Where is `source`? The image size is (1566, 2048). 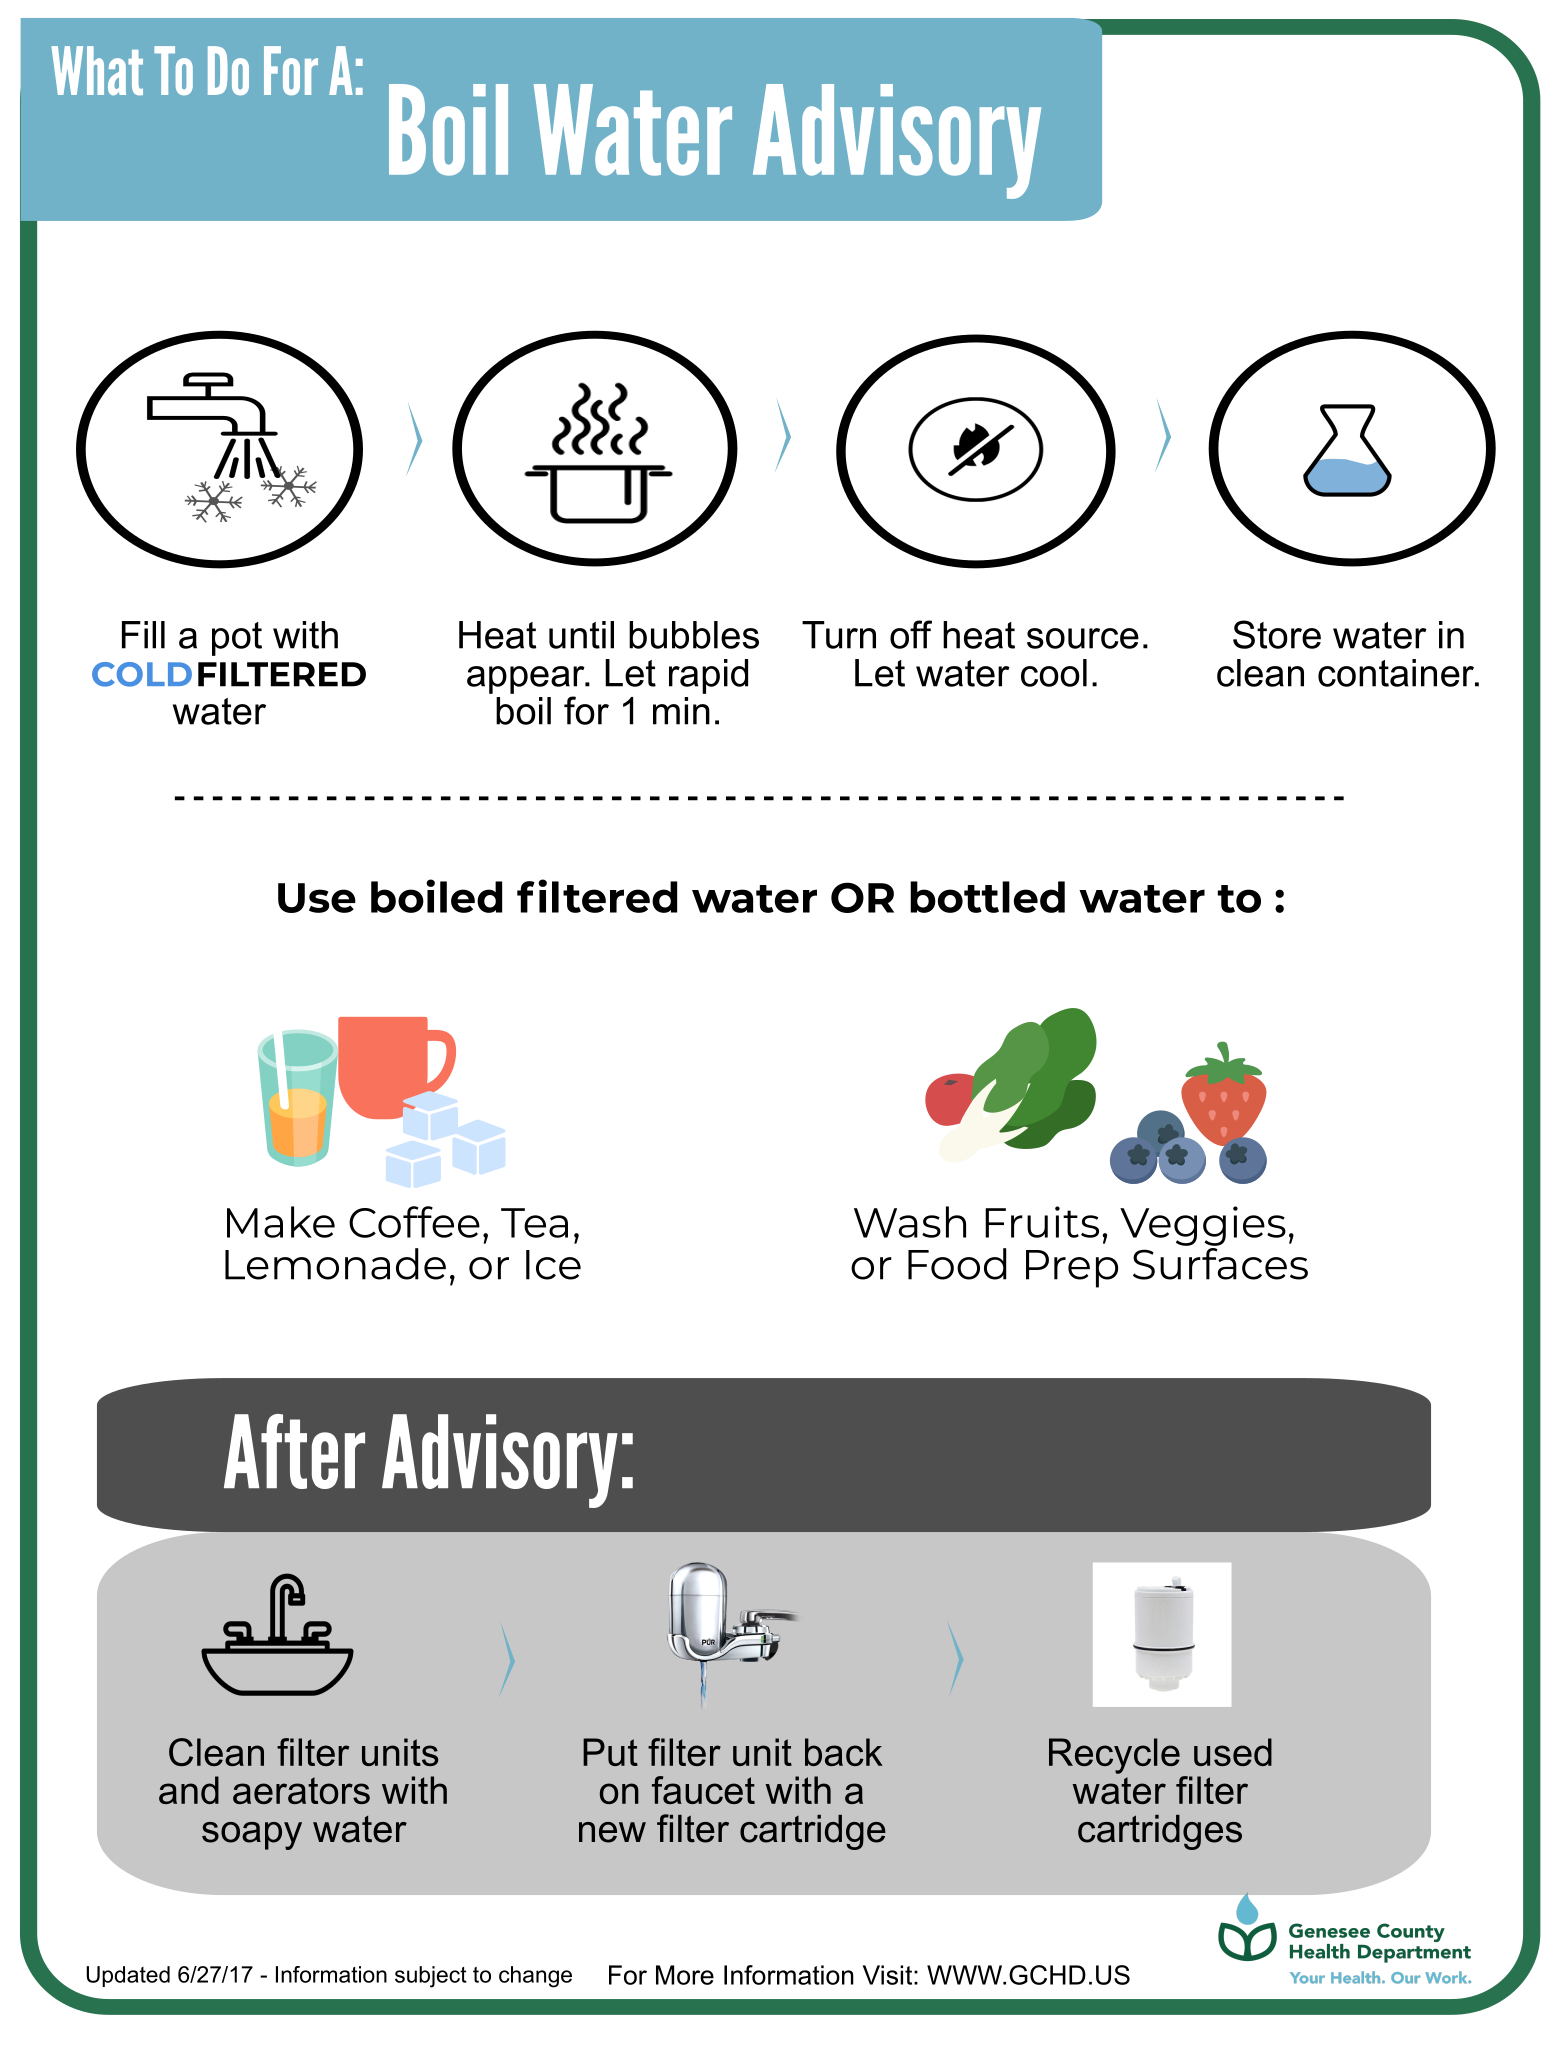 source is located at coordinates (1083, 638).
